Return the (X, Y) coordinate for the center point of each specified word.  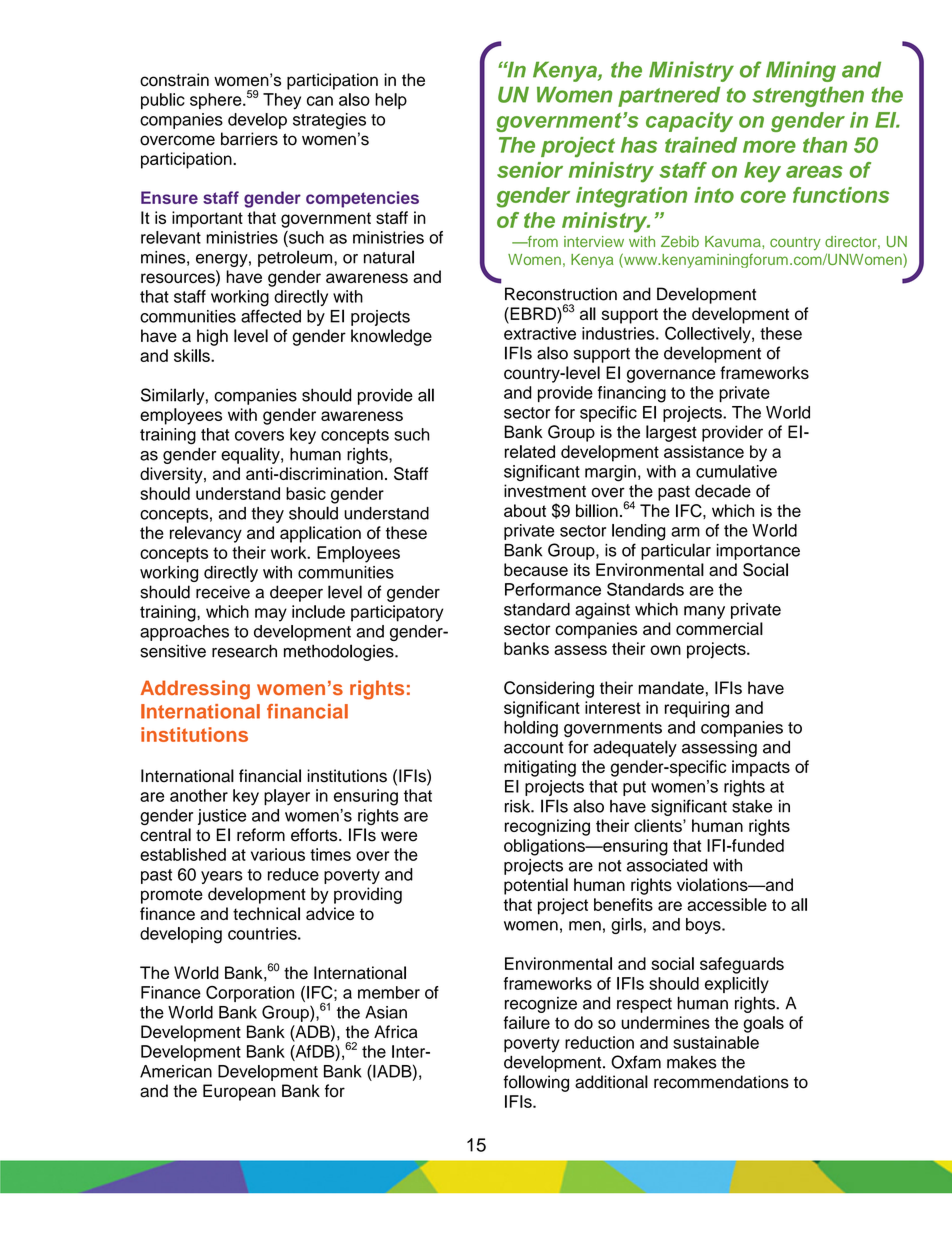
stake (752, 806)
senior (530, 170)
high (212, 337)
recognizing (547, 827)
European (239, 1092)
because (536, 569)
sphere (217, 101)
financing (632, 394)
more (769, 147)
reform (261, 835)
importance (758, 552)
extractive (540, 333)
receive (223, 592)
